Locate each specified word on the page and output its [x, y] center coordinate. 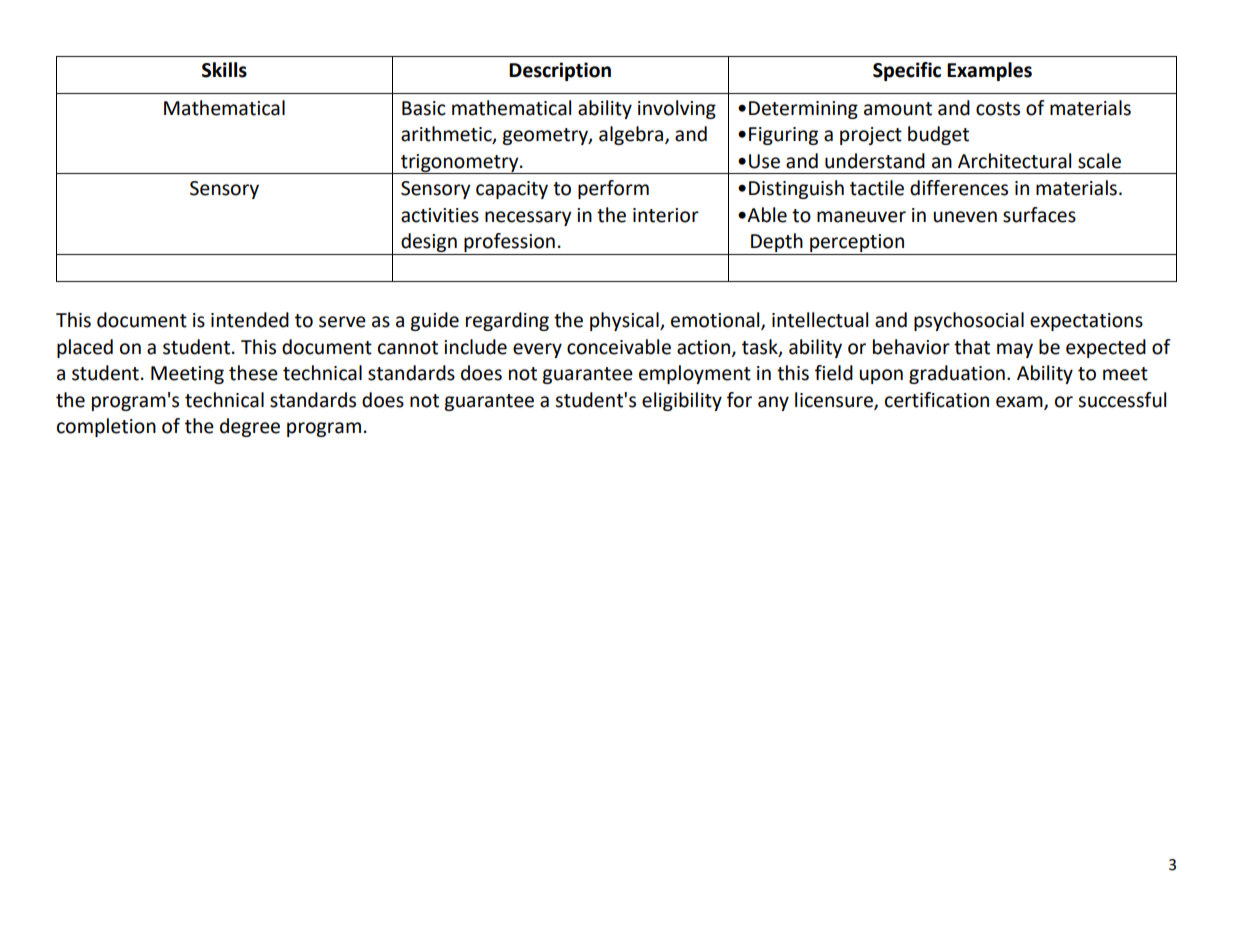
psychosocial [969, 321]
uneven [965, 217]
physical [625, 321]
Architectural [1014, 161]
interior [666, 215]
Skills [224, 70]
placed [85, 348]
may [1015, 350]
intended [250, 320]
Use [764, 161]
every [537, 350]
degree [250, 427]
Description [560, 71]
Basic [424, 108]
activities [440, 215]
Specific [907, 71]
